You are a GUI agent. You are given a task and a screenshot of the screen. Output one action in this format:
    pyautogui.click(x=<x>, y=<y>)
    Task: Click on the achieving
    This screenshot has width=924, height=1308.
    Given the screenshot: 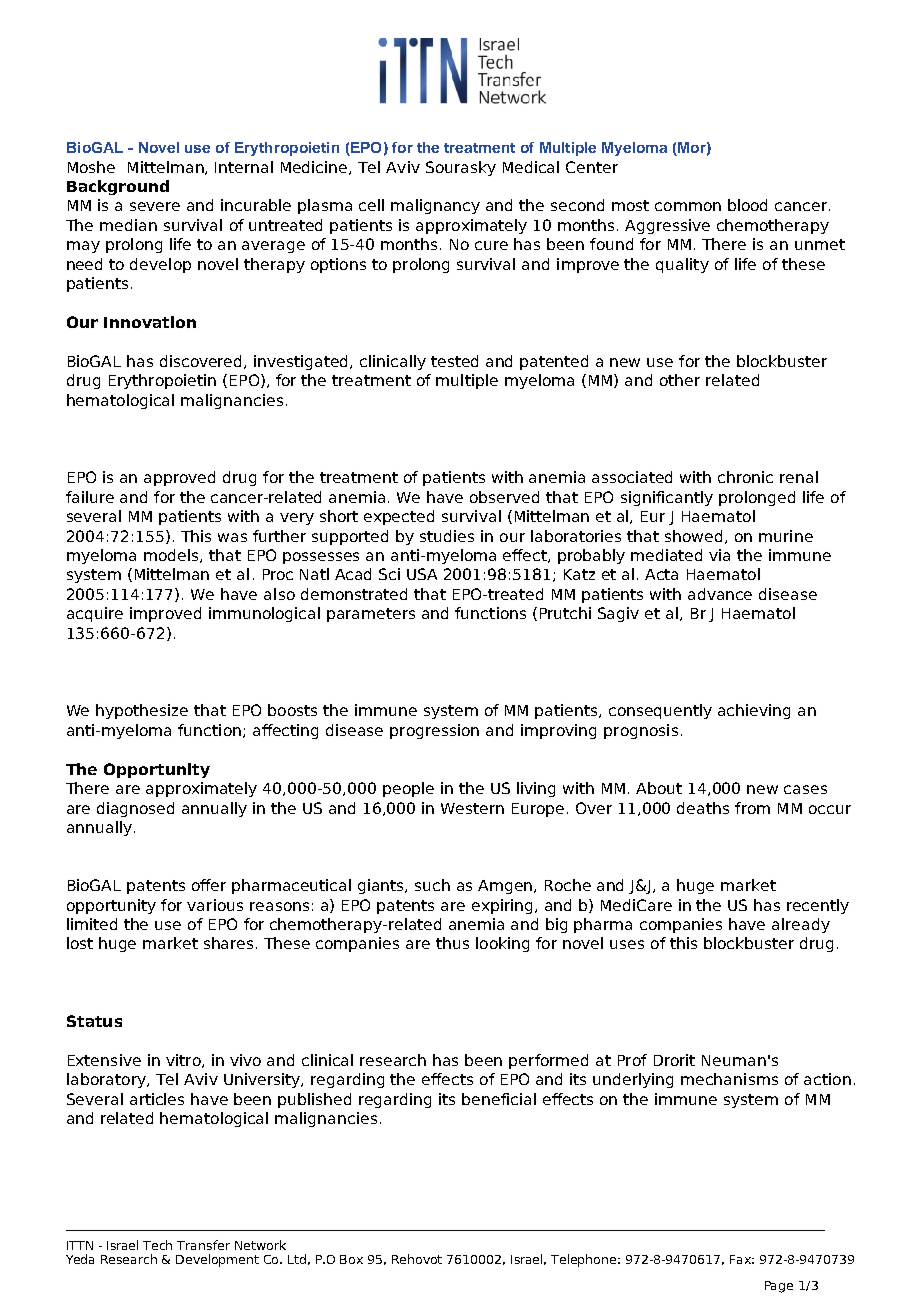 What is the action you would take?
    pyautogui.click(x=754, y=711)
